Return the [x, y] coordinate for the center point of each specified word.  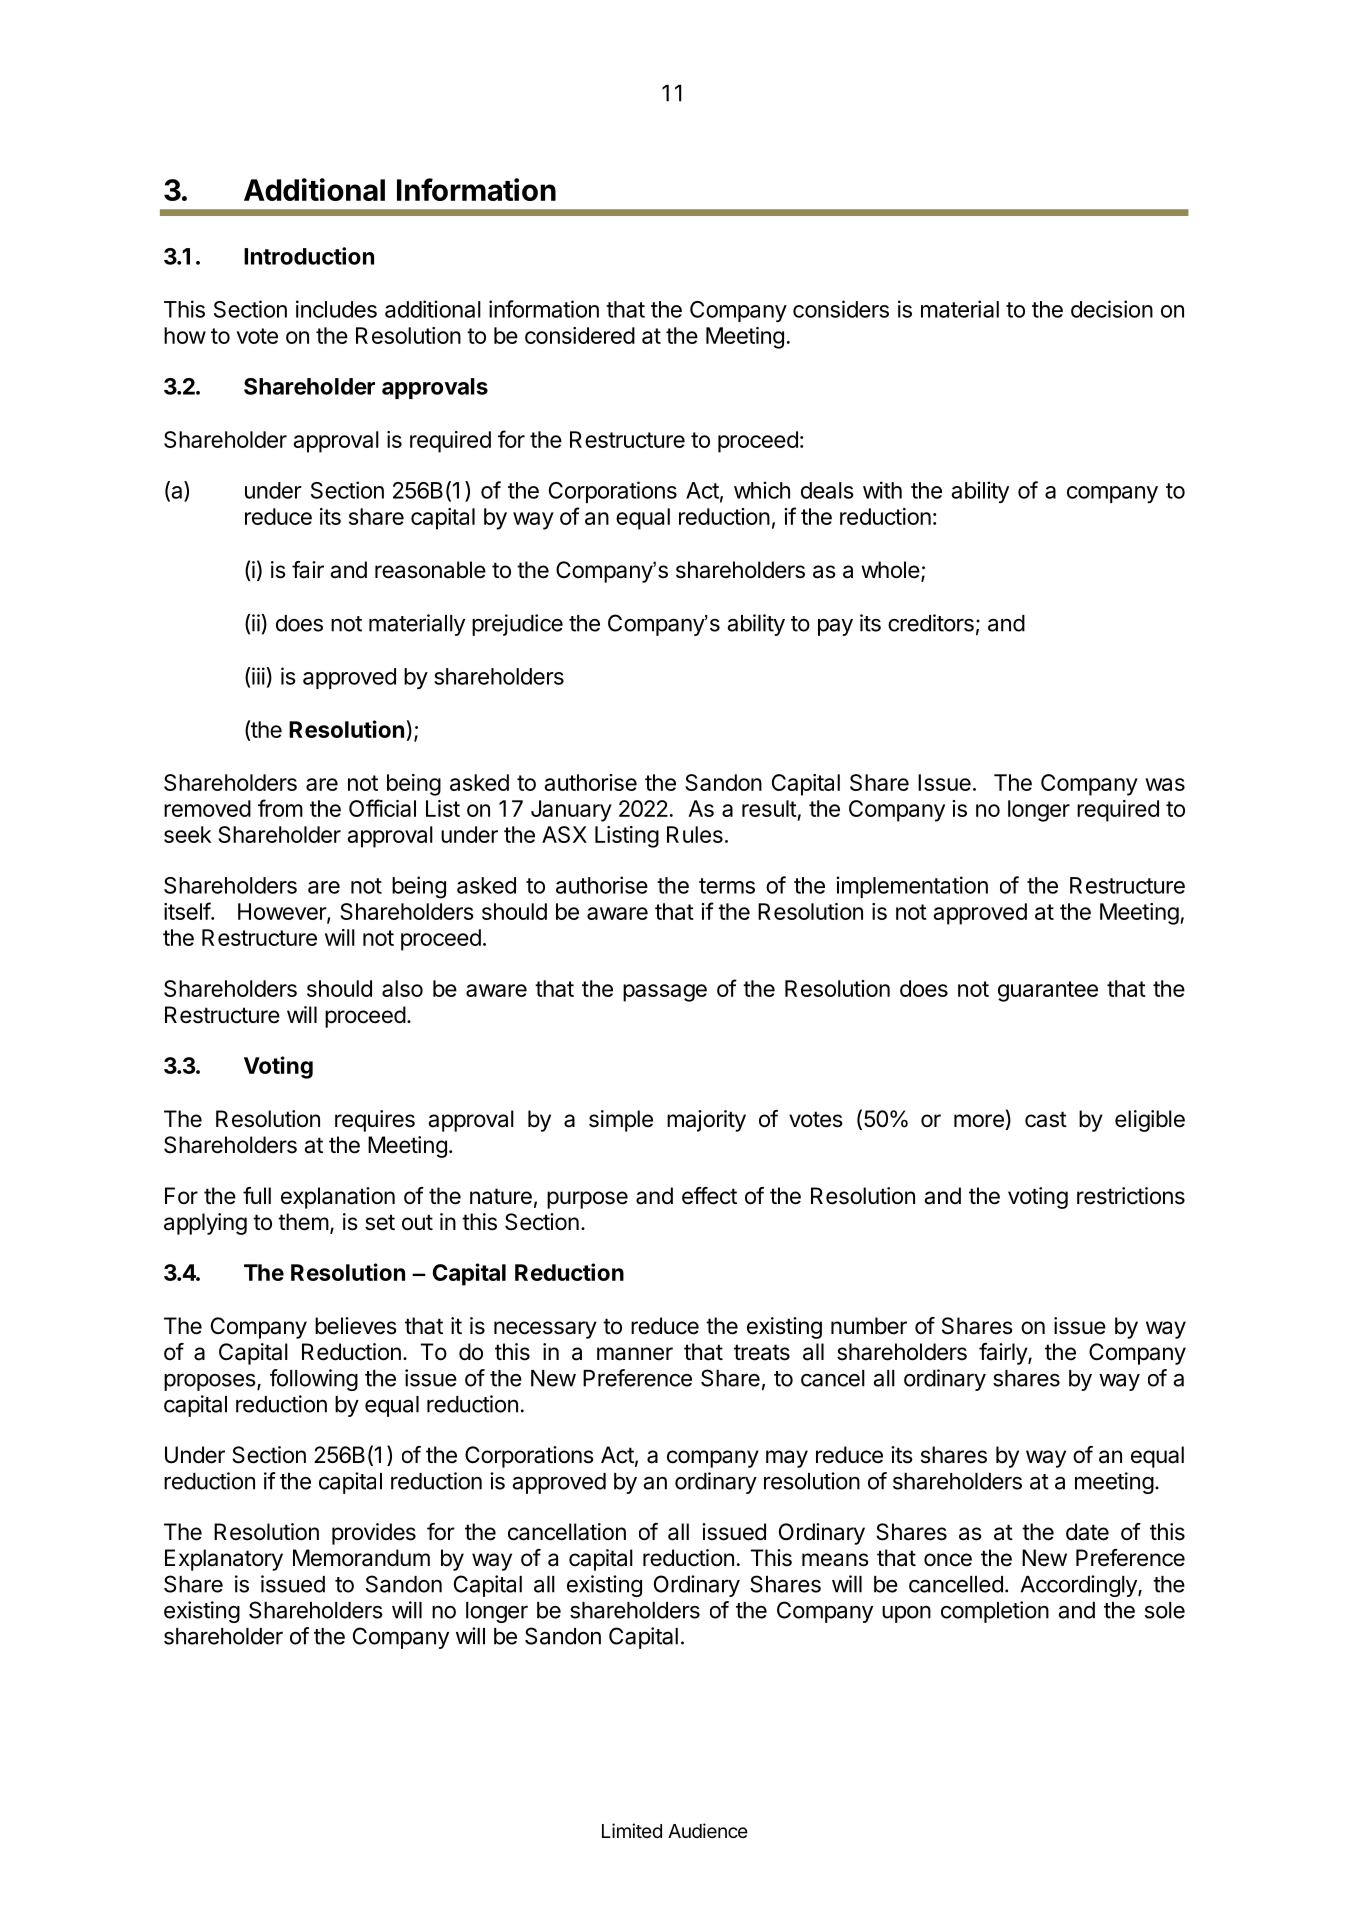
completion [995, 1612]
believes [356, 1326]
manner [635, 1354]
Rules [695, 834]
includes [336, 309]
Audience [708, 1830]
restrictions [1131, 1196]
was [1165, 784]
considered [580, 335]
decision [1112, 309]
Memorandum [361, 1558]
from [280, 808]
